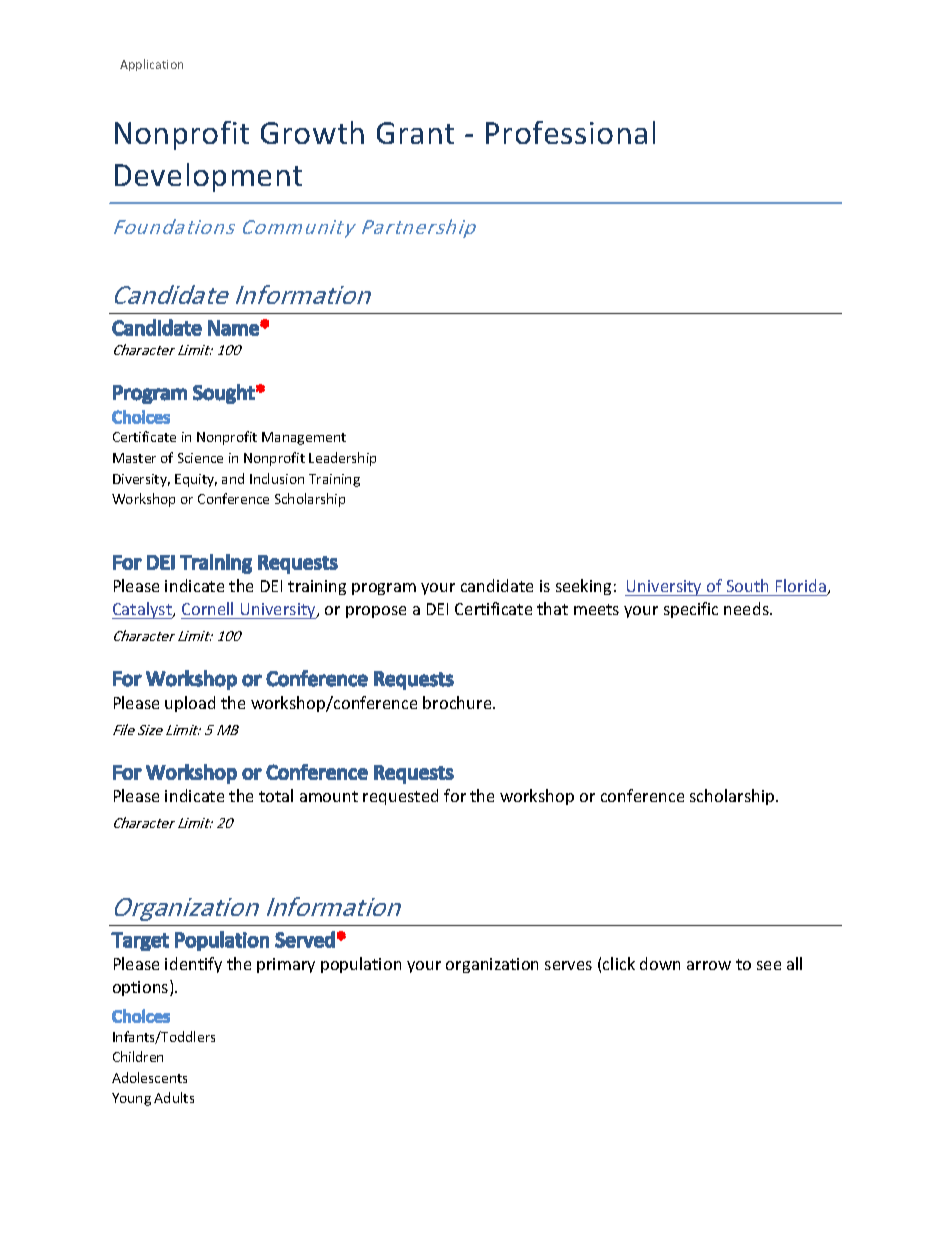  I want to click on Application, so click(151, 65).
